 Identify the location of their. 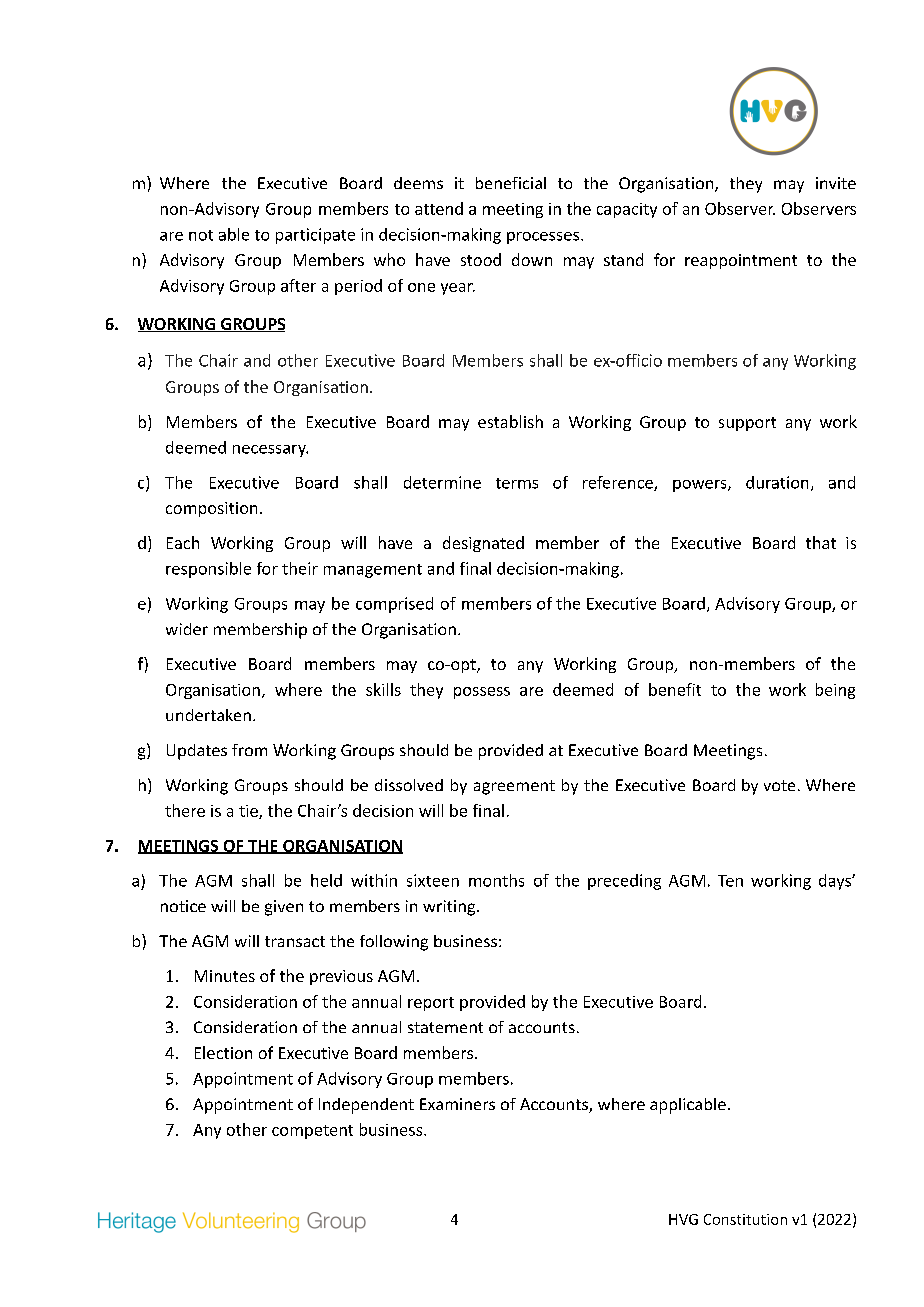
(300, 568).
